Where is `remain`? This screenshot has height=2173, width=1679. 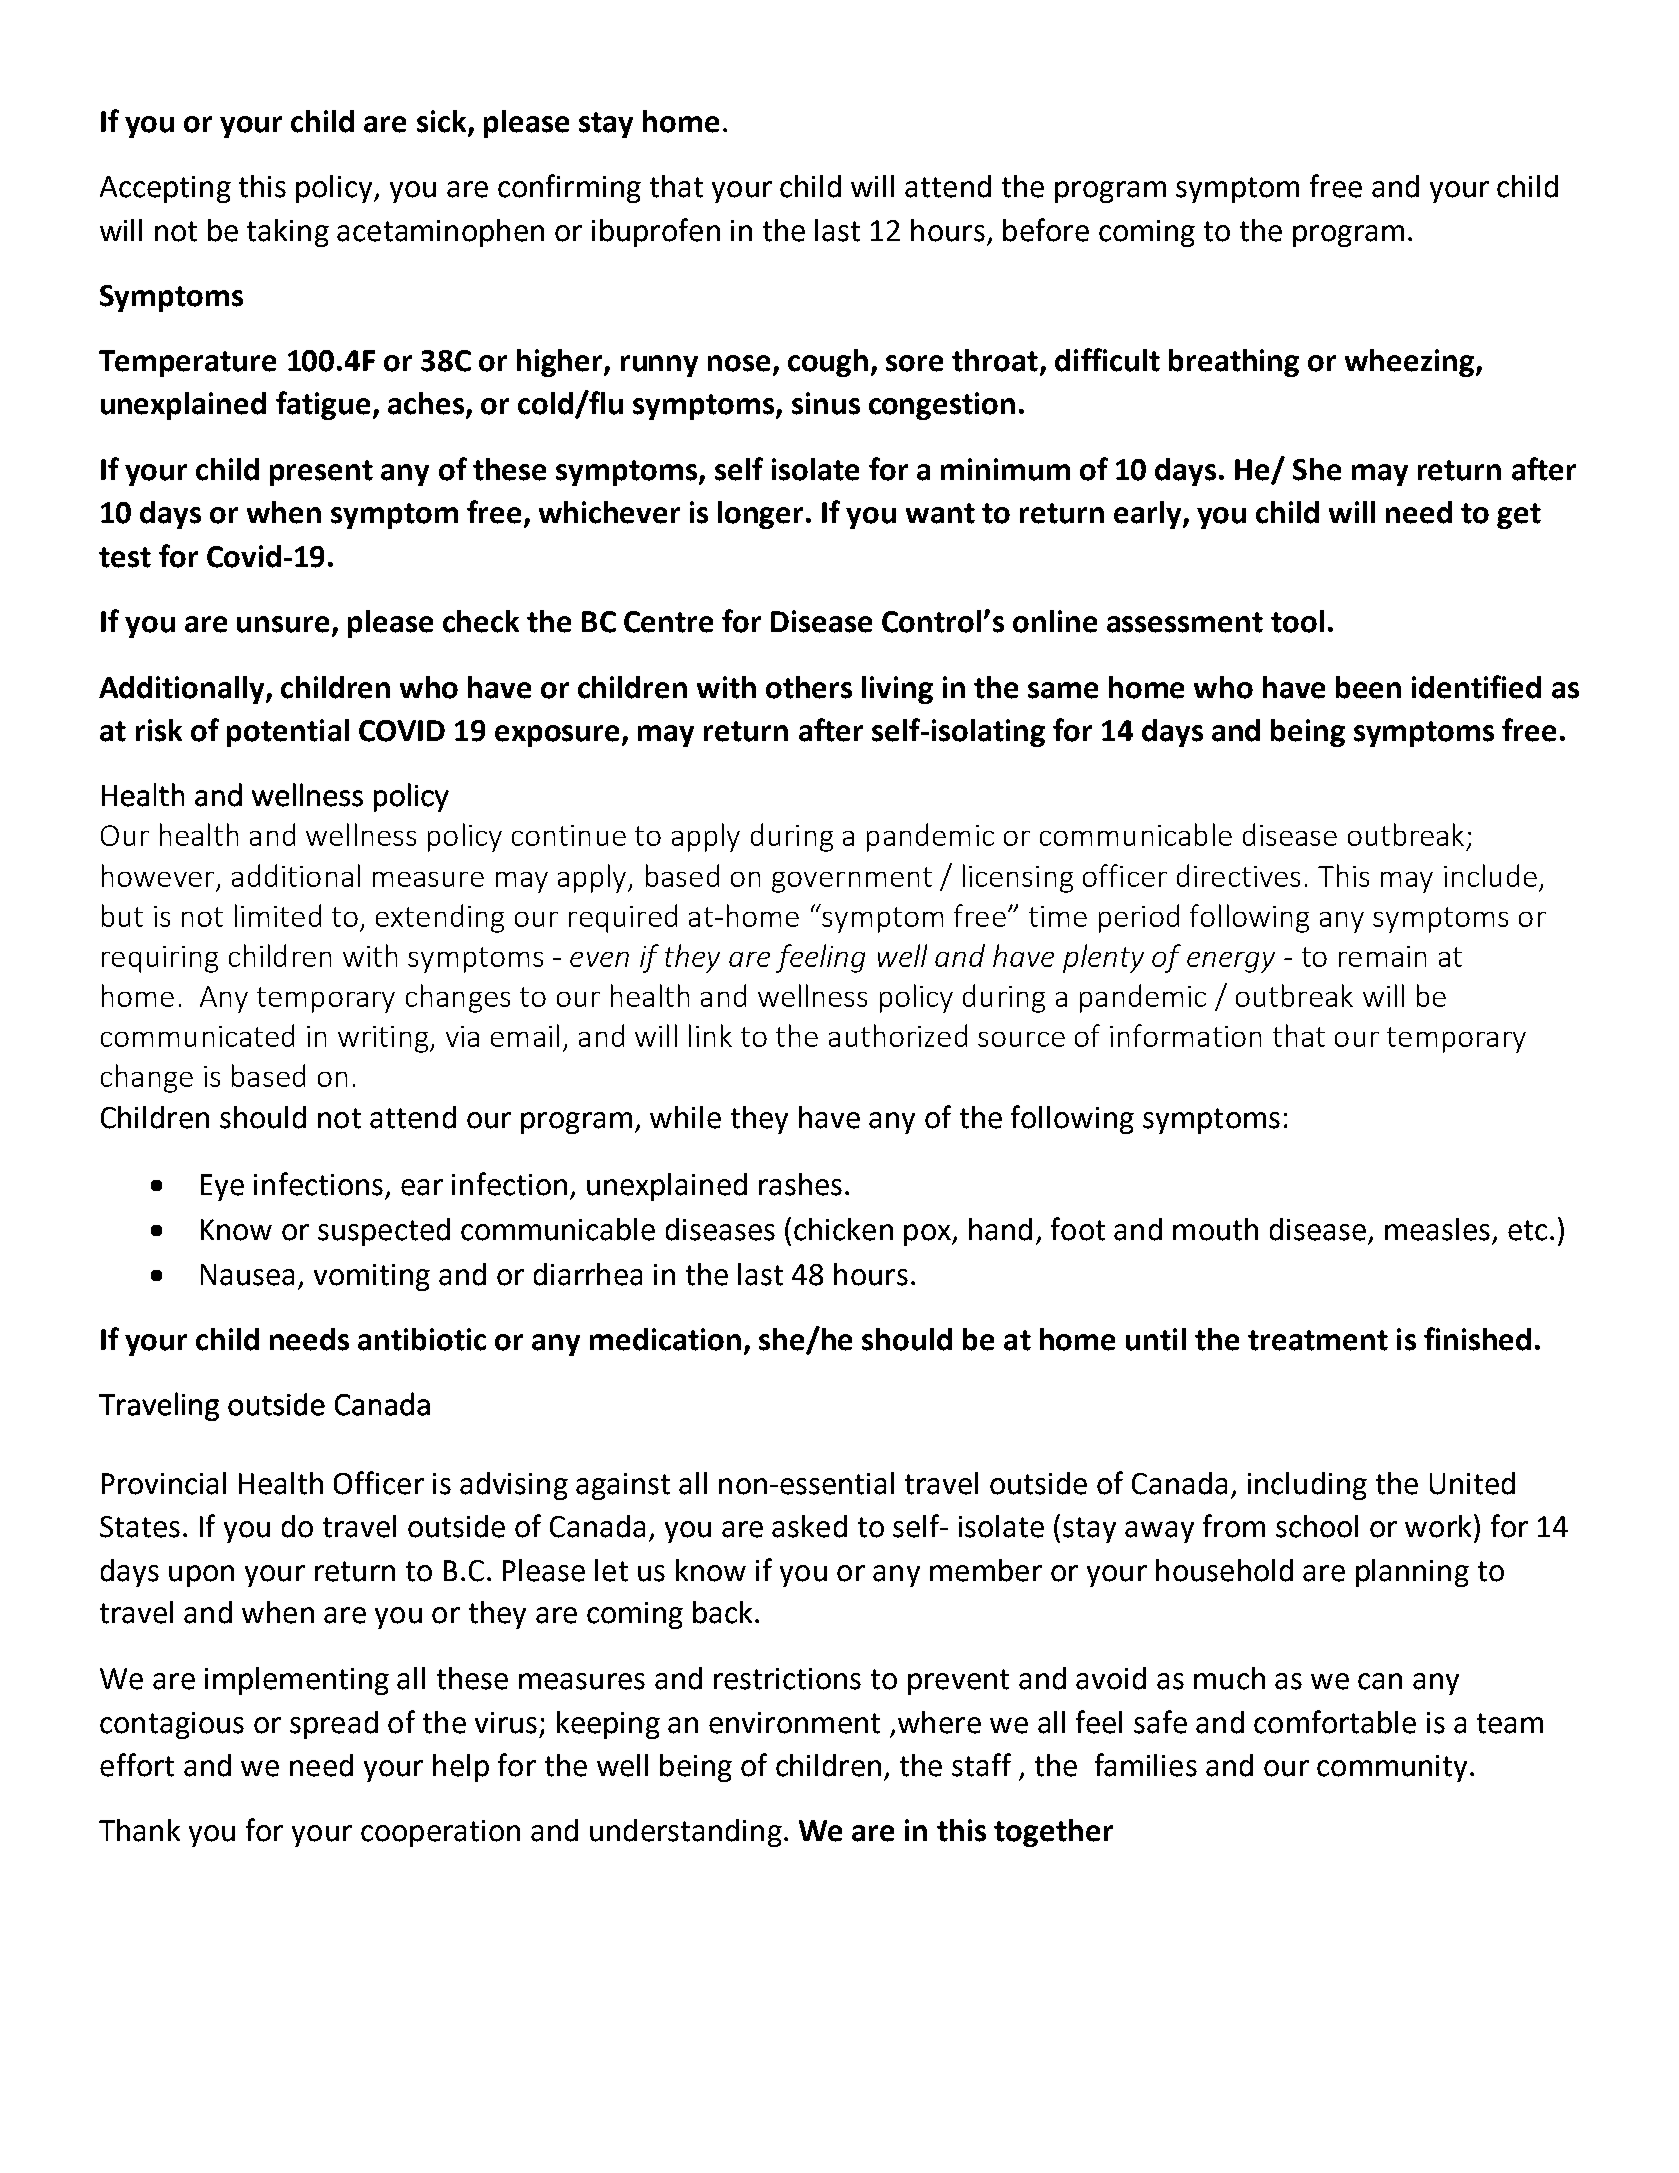
remain is located at coordinates (1382, 956).
